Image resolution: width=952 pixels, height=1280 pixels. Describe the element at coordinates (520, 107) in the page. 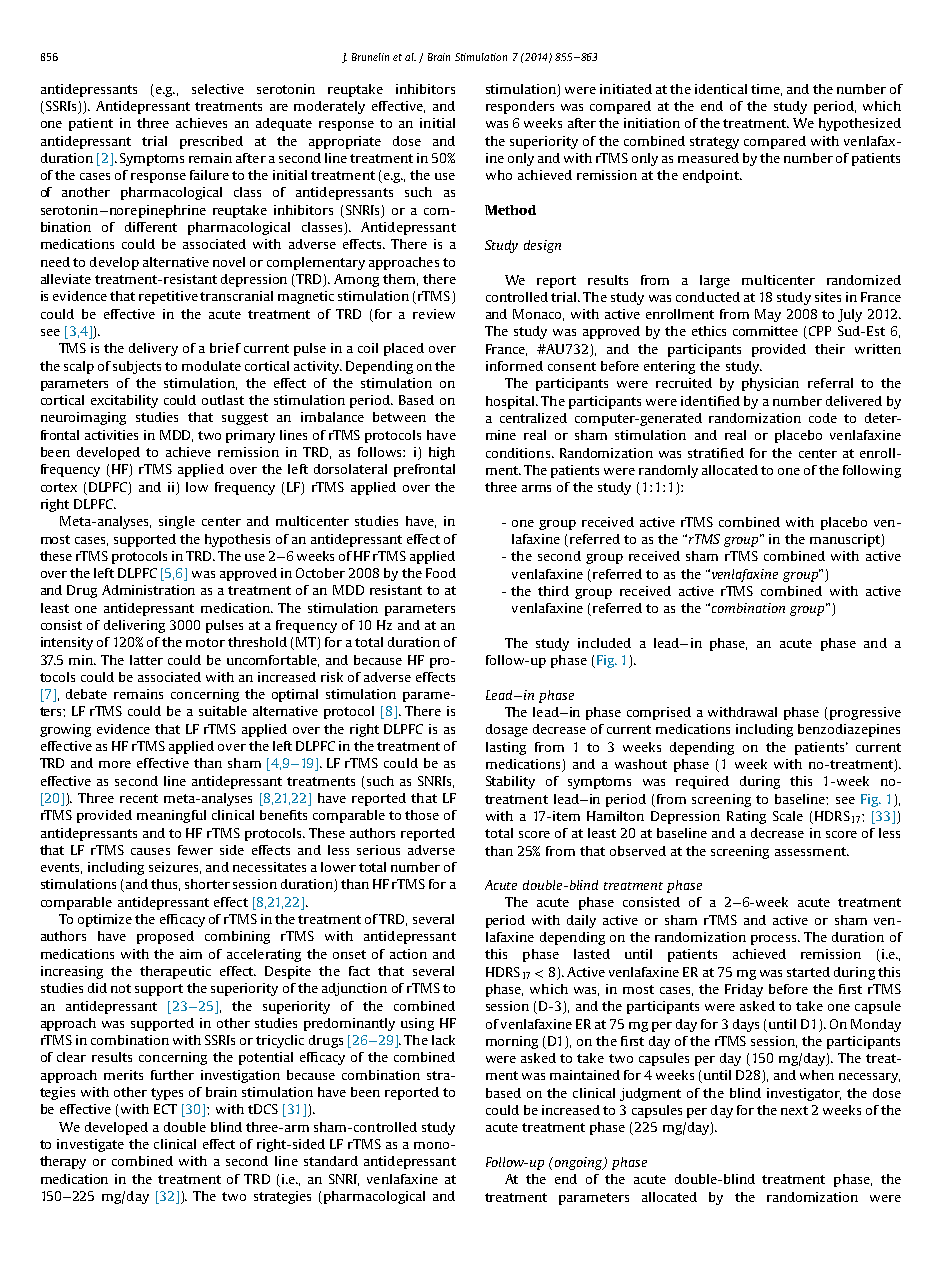

I see `responders` at that location.
